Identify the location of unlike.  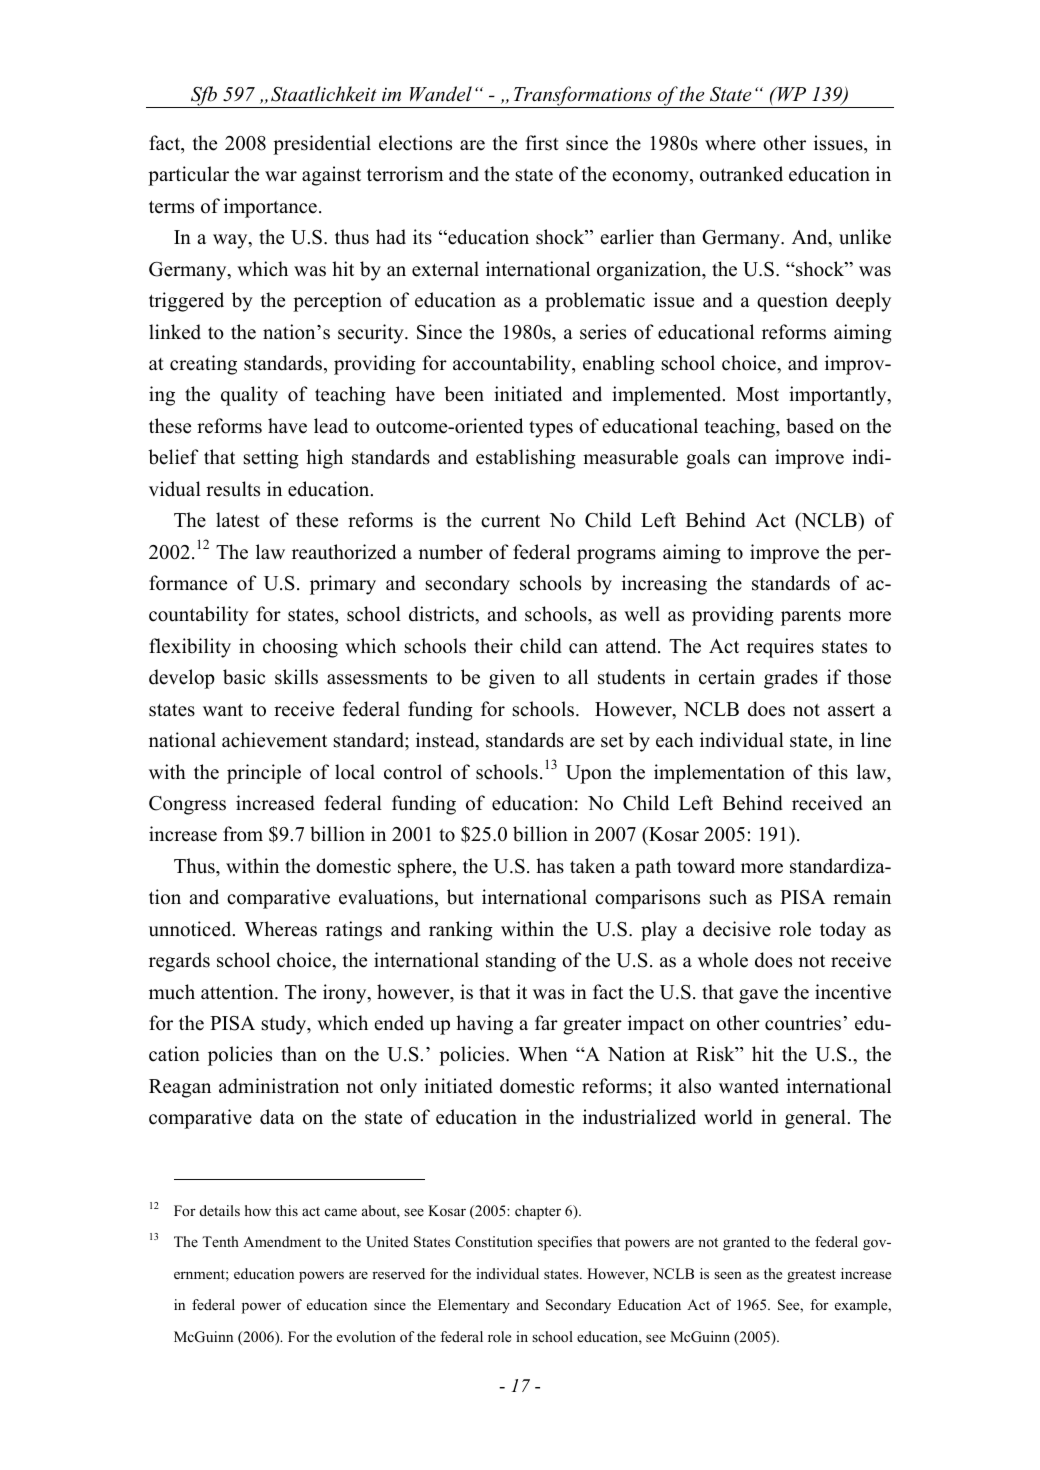
(865, 237).
